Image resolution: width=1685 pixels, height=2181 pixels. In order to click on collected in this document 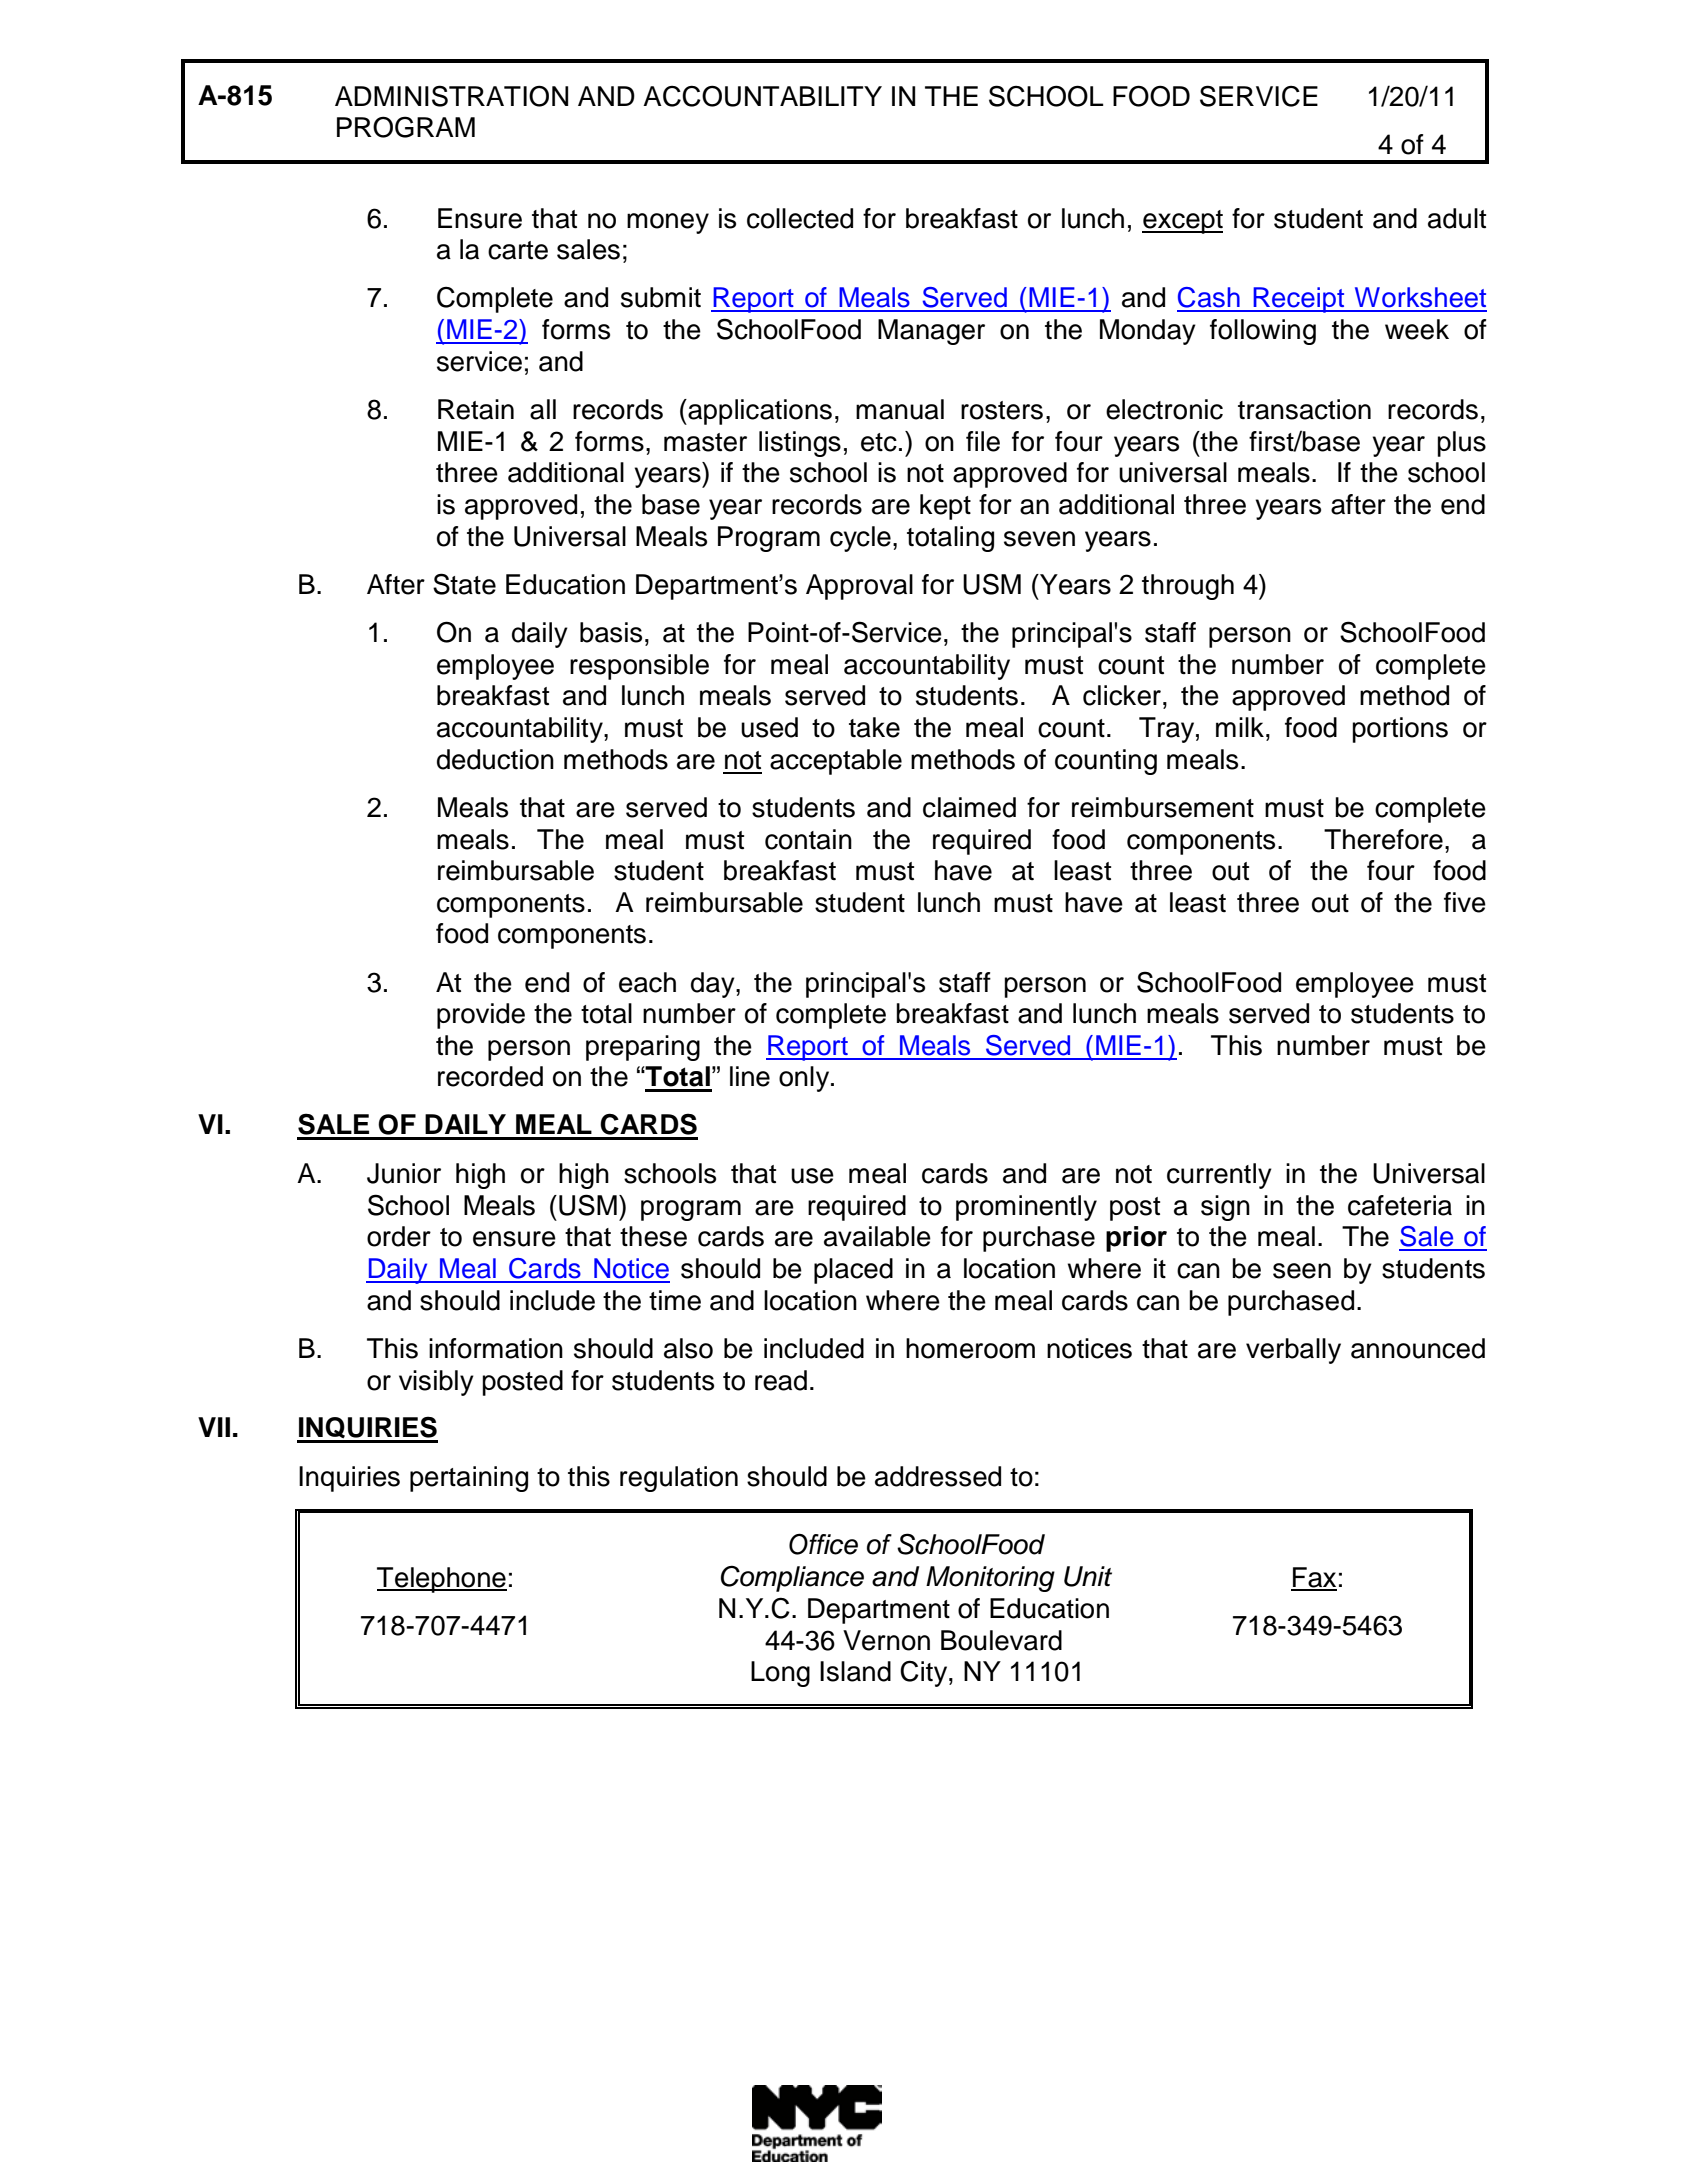, I will do `click(800, 218)`.
